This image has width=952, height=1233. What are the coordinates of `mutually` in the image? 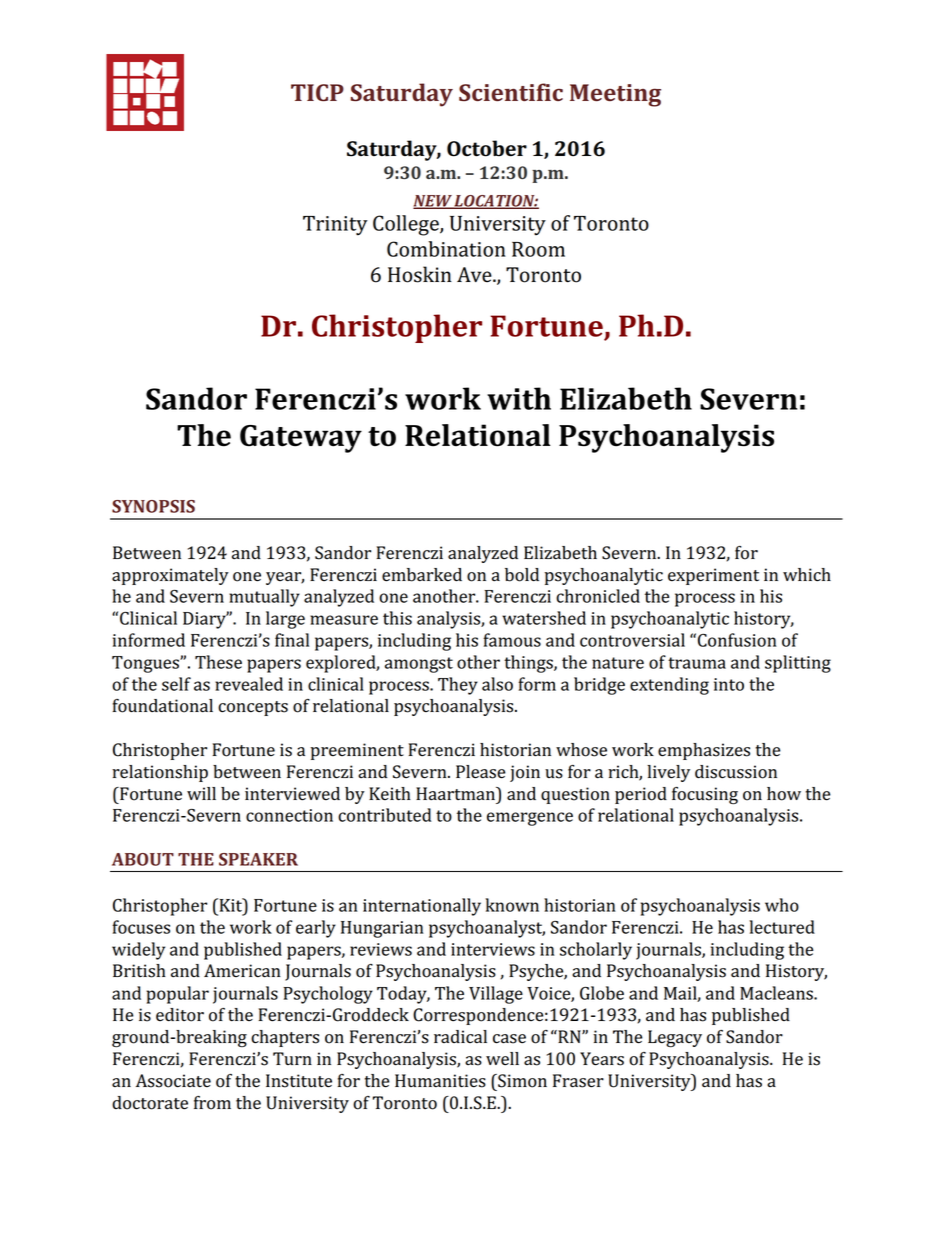 It's located at (264, 598).
